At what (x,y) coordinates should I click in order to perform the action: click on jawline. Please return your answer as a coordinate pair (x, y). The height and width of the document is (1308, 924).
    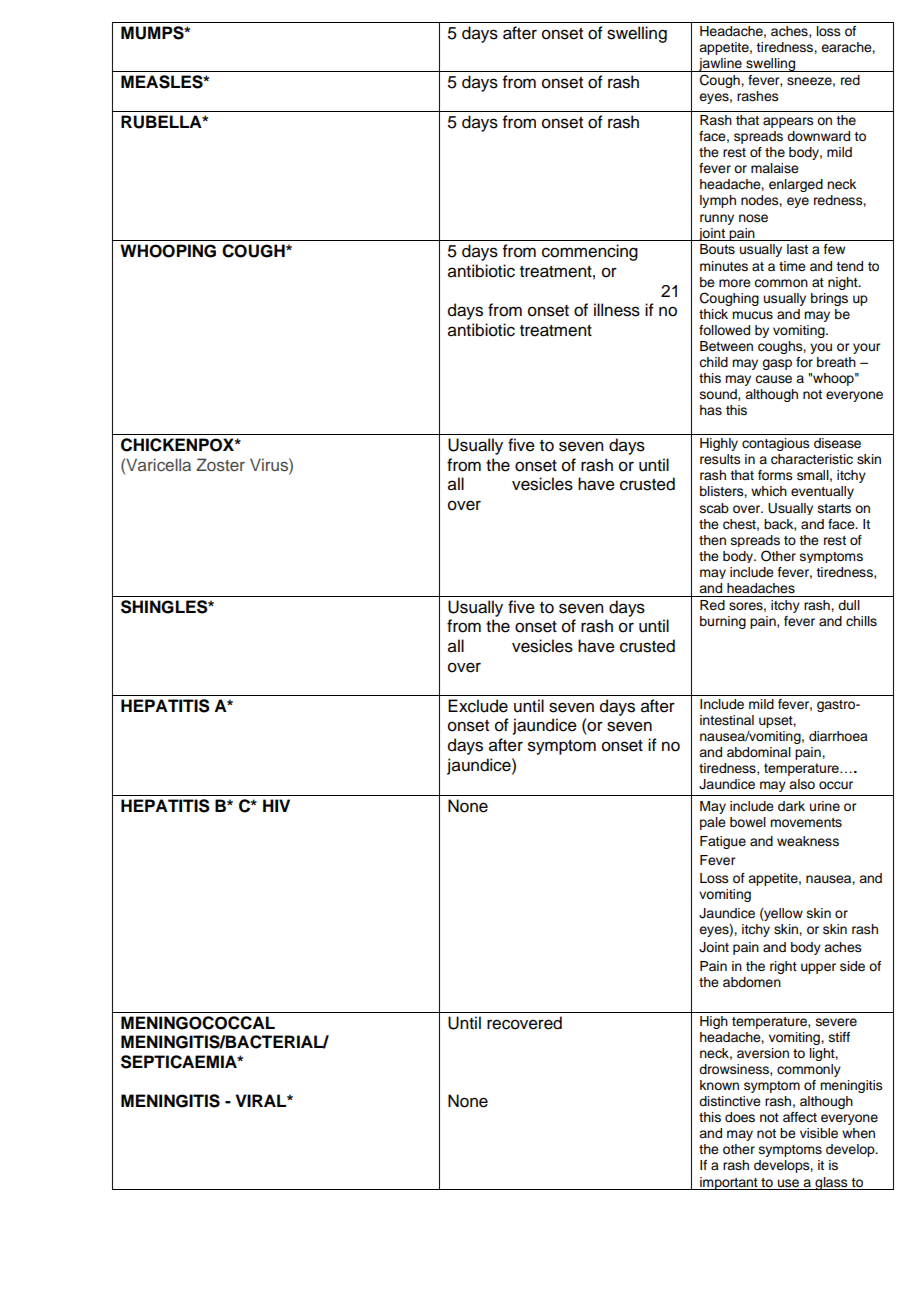
    Looking at the image, I should click on (720, 65).
